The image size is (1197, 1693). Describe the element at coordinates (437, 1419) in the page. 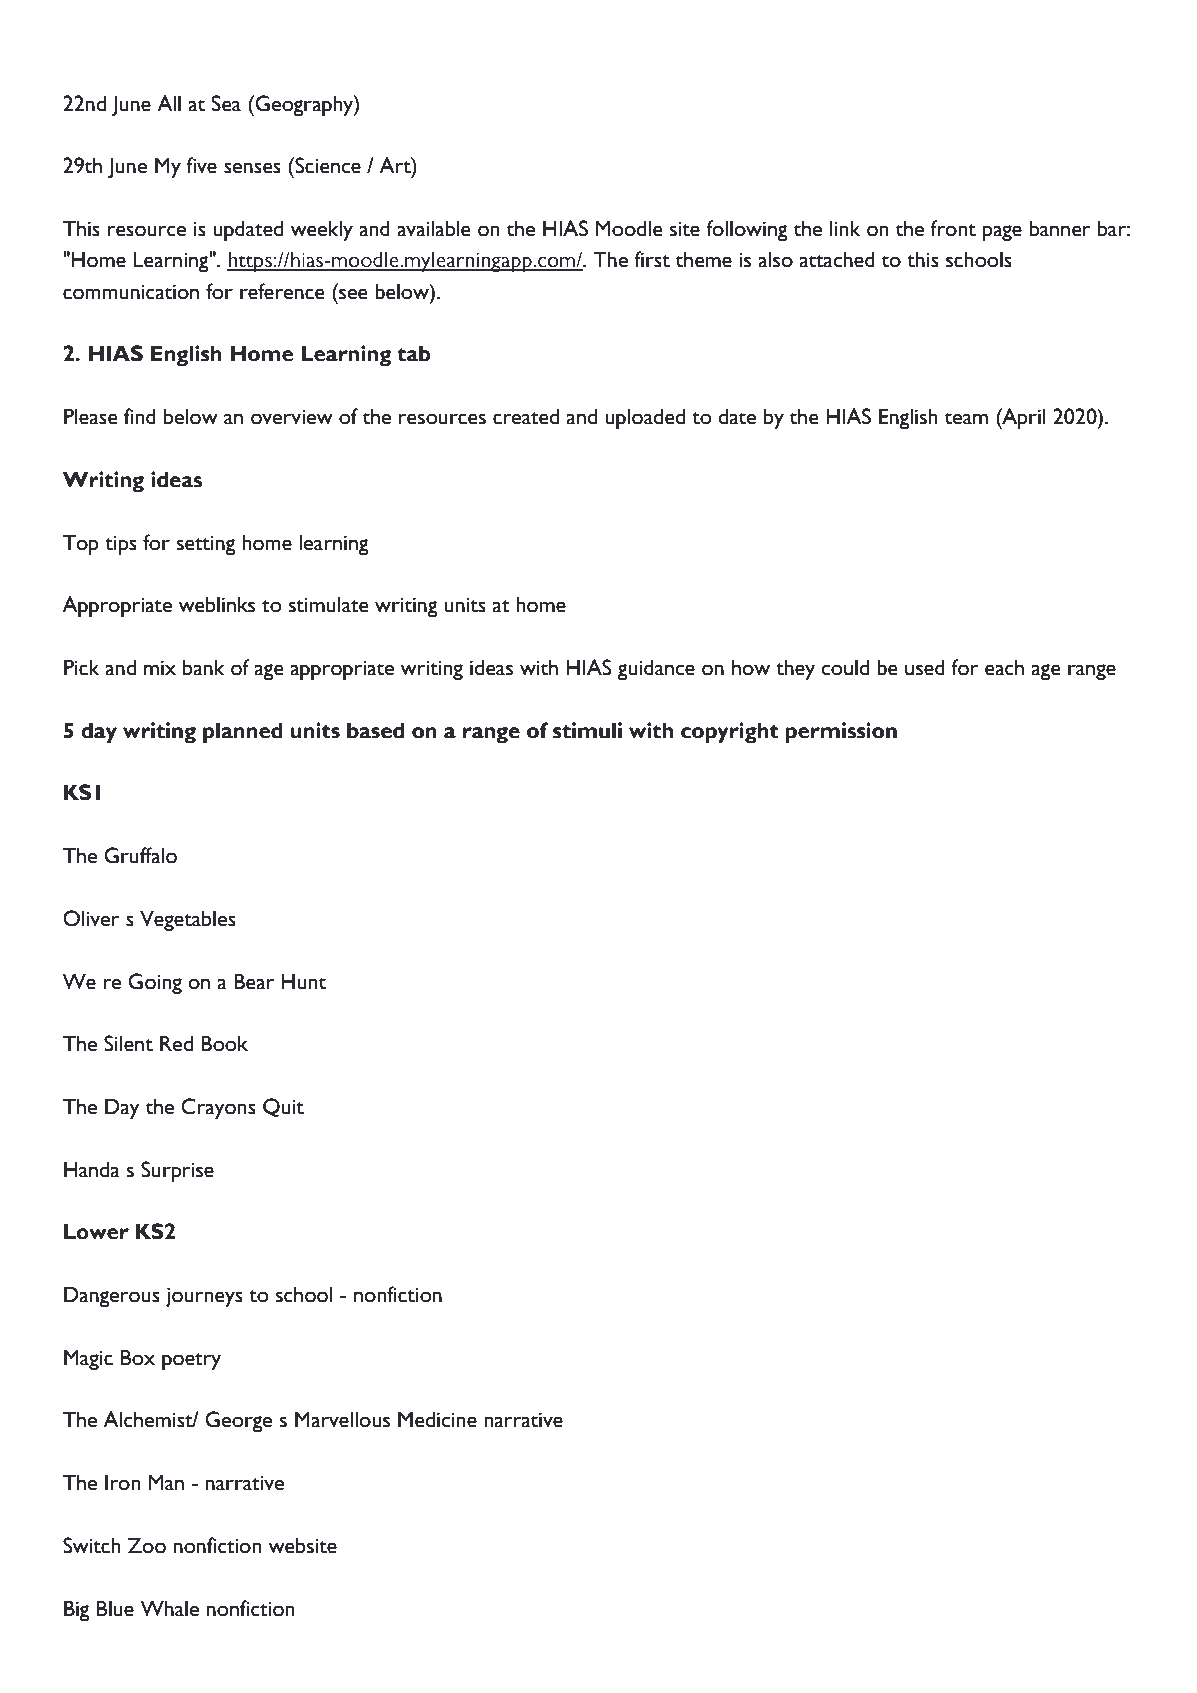

I see `Medicine` at that location.
